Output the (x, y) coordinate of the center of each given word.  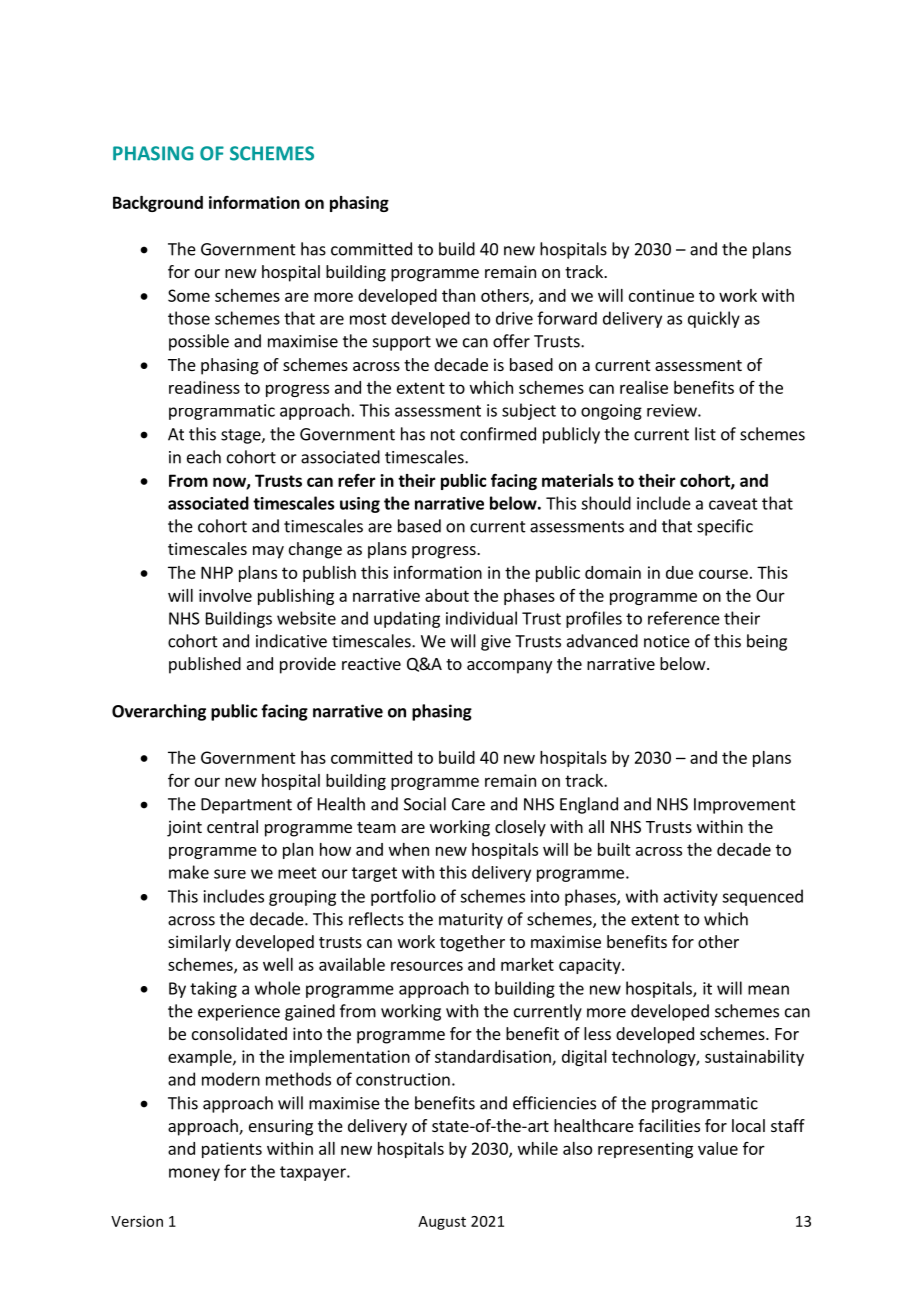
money (194, 1174)
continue (661, 295)
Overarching (159, 712)
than (458, 295)
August (442, 1223)
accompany (509, 667)
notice (667, 641)
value (718, 1148)
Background (158, 204)
